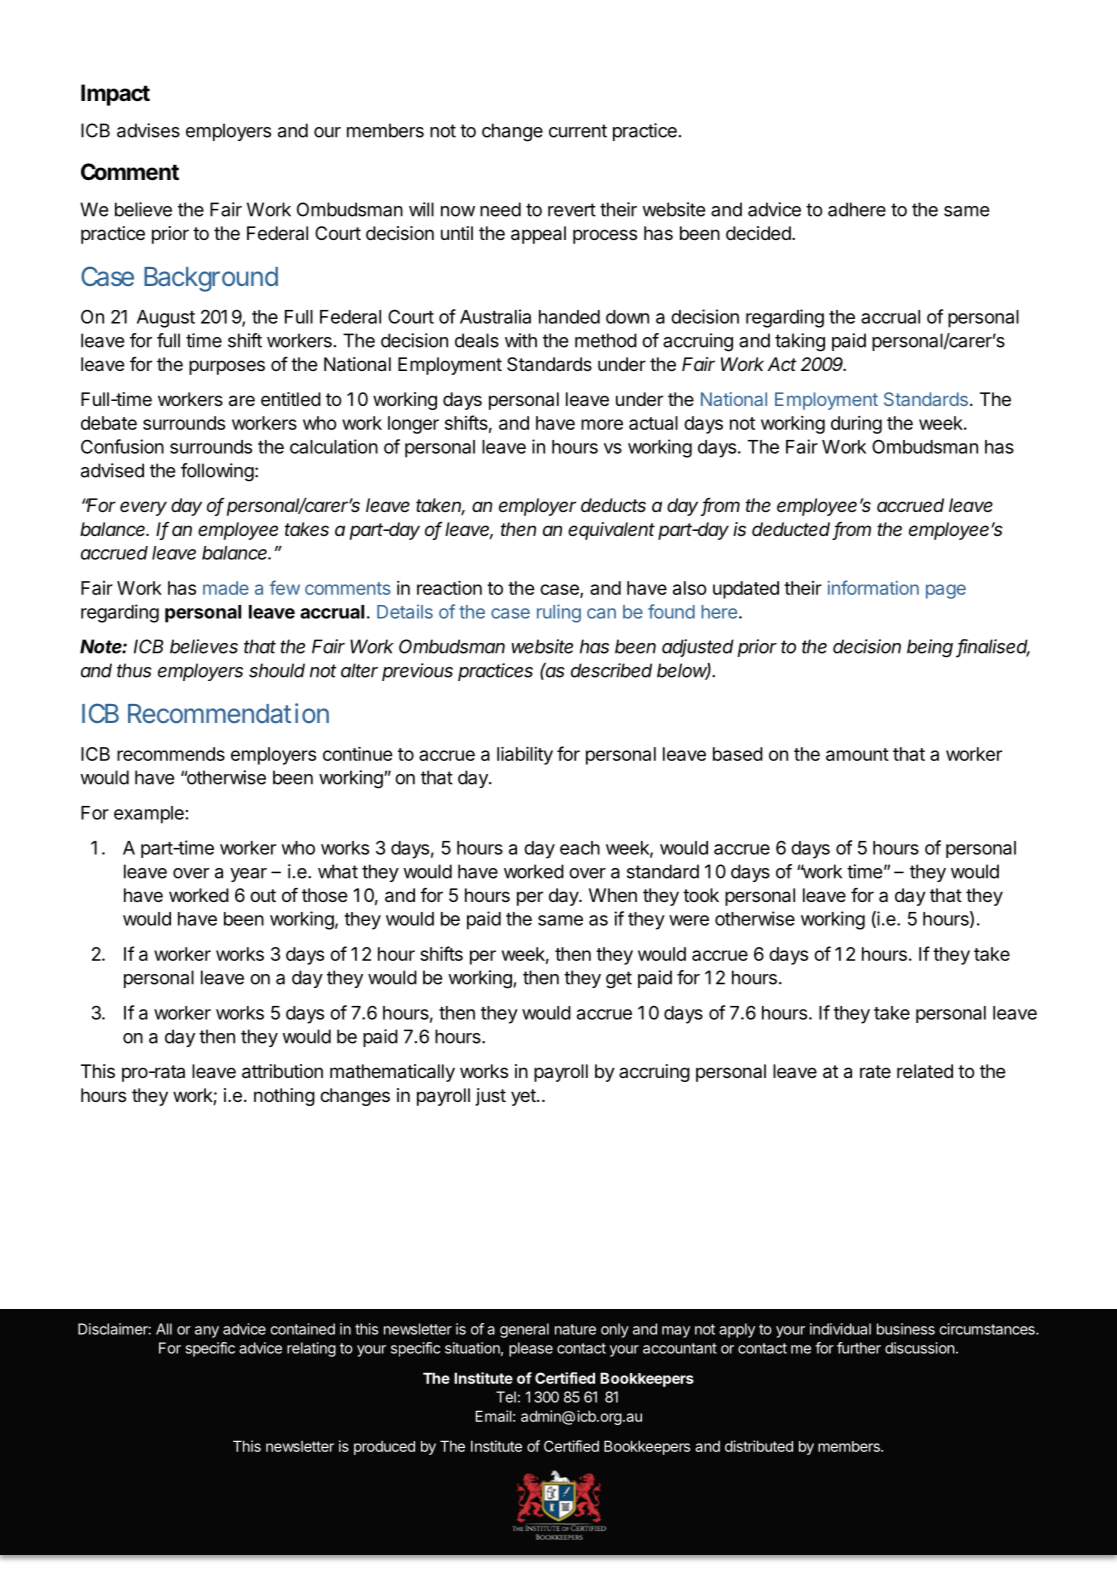 Image resolution: width=1117 pixels, height=1580 pixels. Describe the element at coordinates (857, 754) in the page. I see `amount` at that location.
